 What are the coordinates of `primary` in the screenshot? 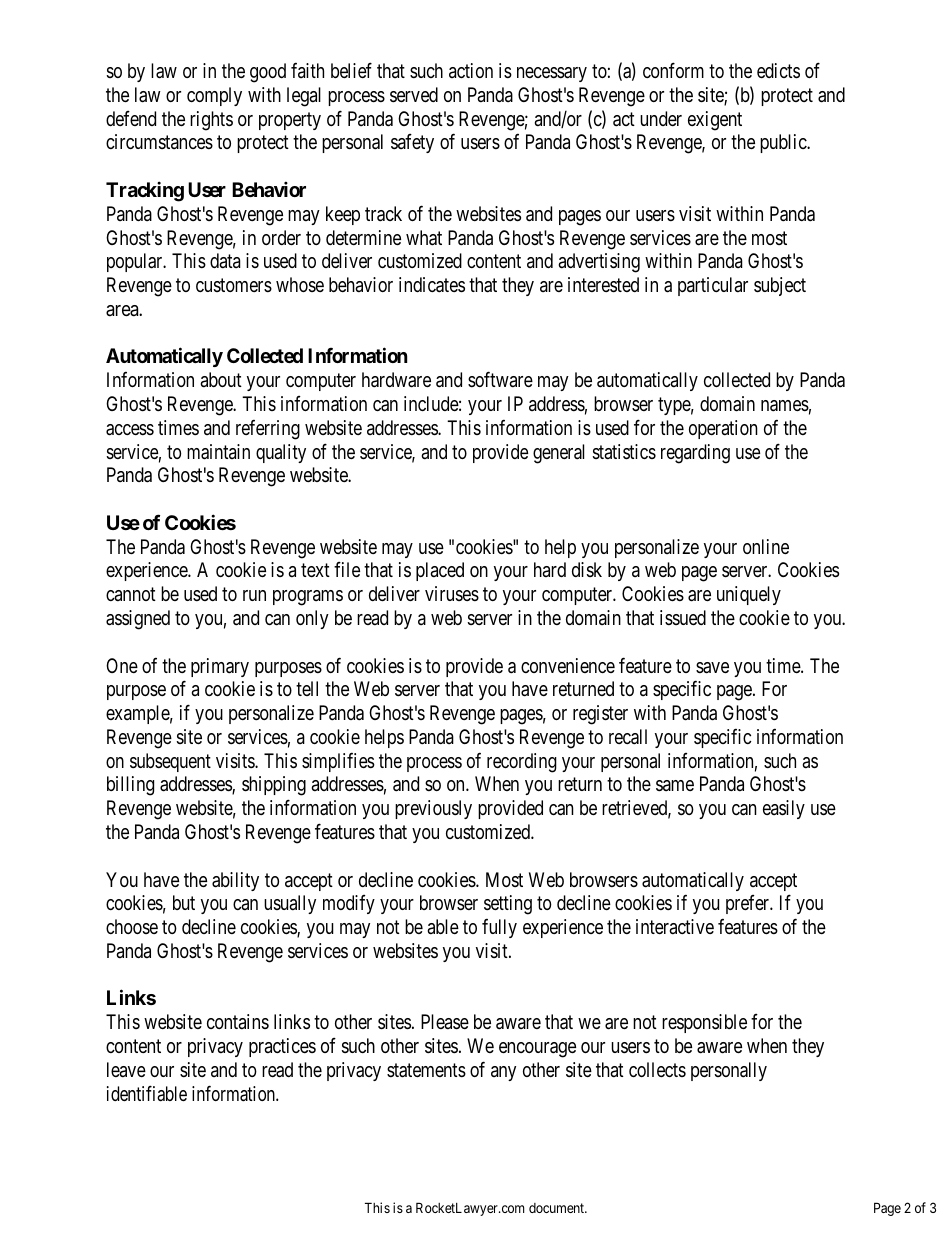 It's located at (220, 667).
